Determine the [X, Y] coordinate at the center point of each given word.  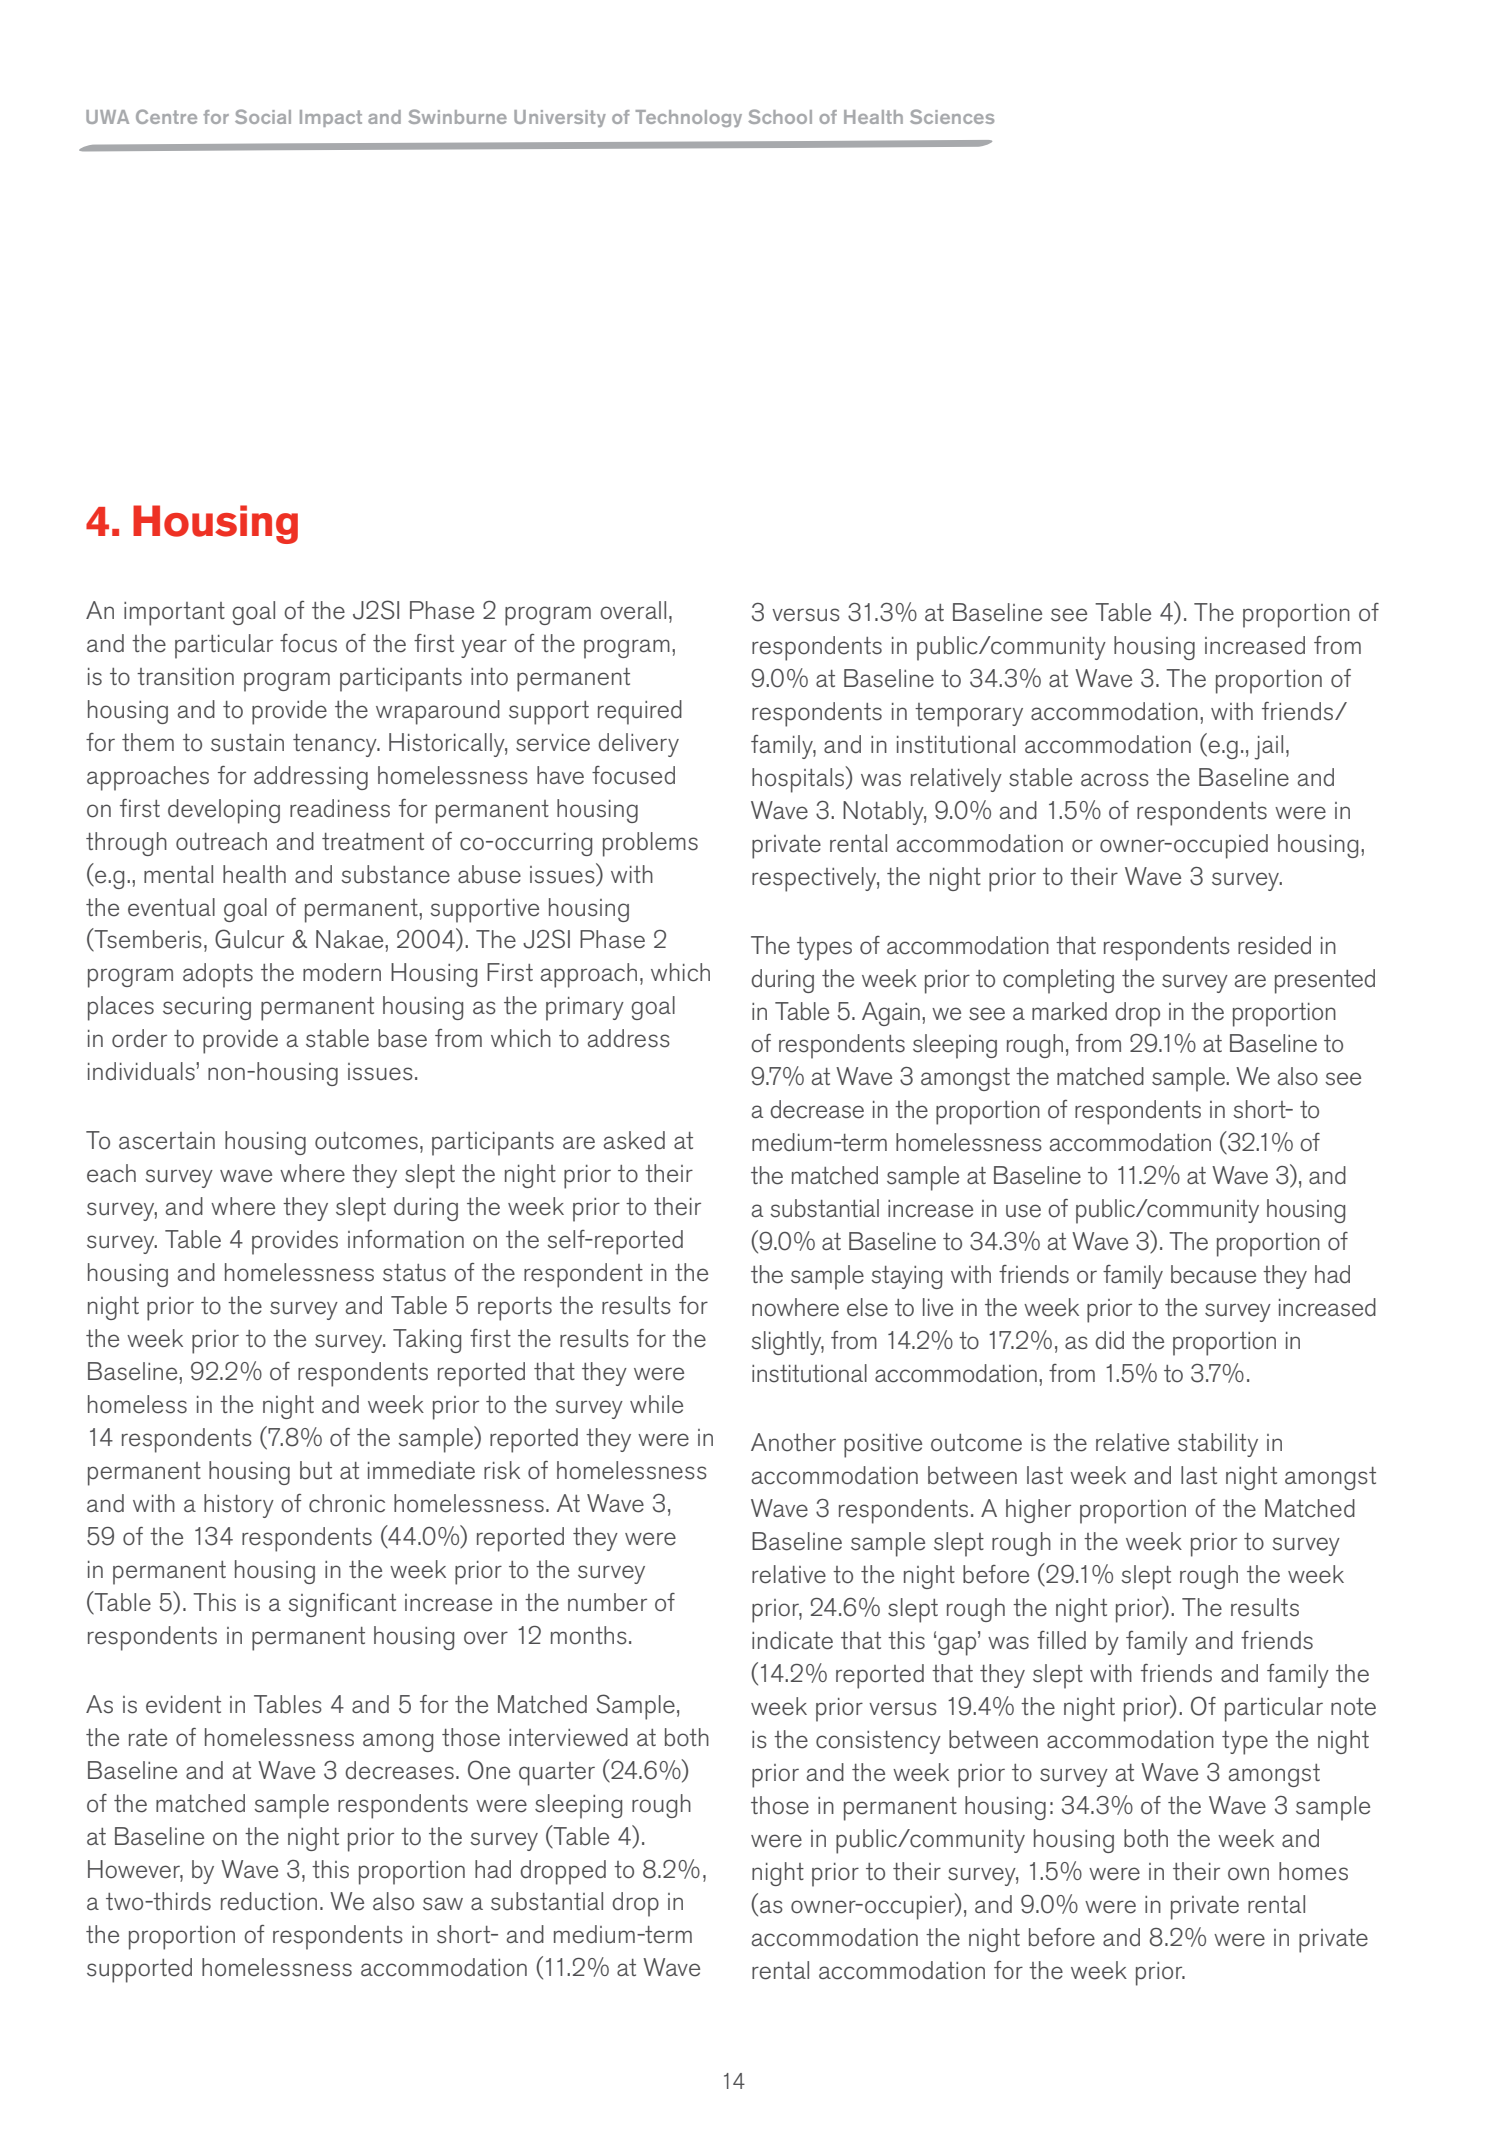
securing [207, 1008]
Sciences [952, 116]
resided [1274, 945]
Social [263, 116]
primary [585, 1009]
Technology [688, 118]
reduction [269, 1901]
